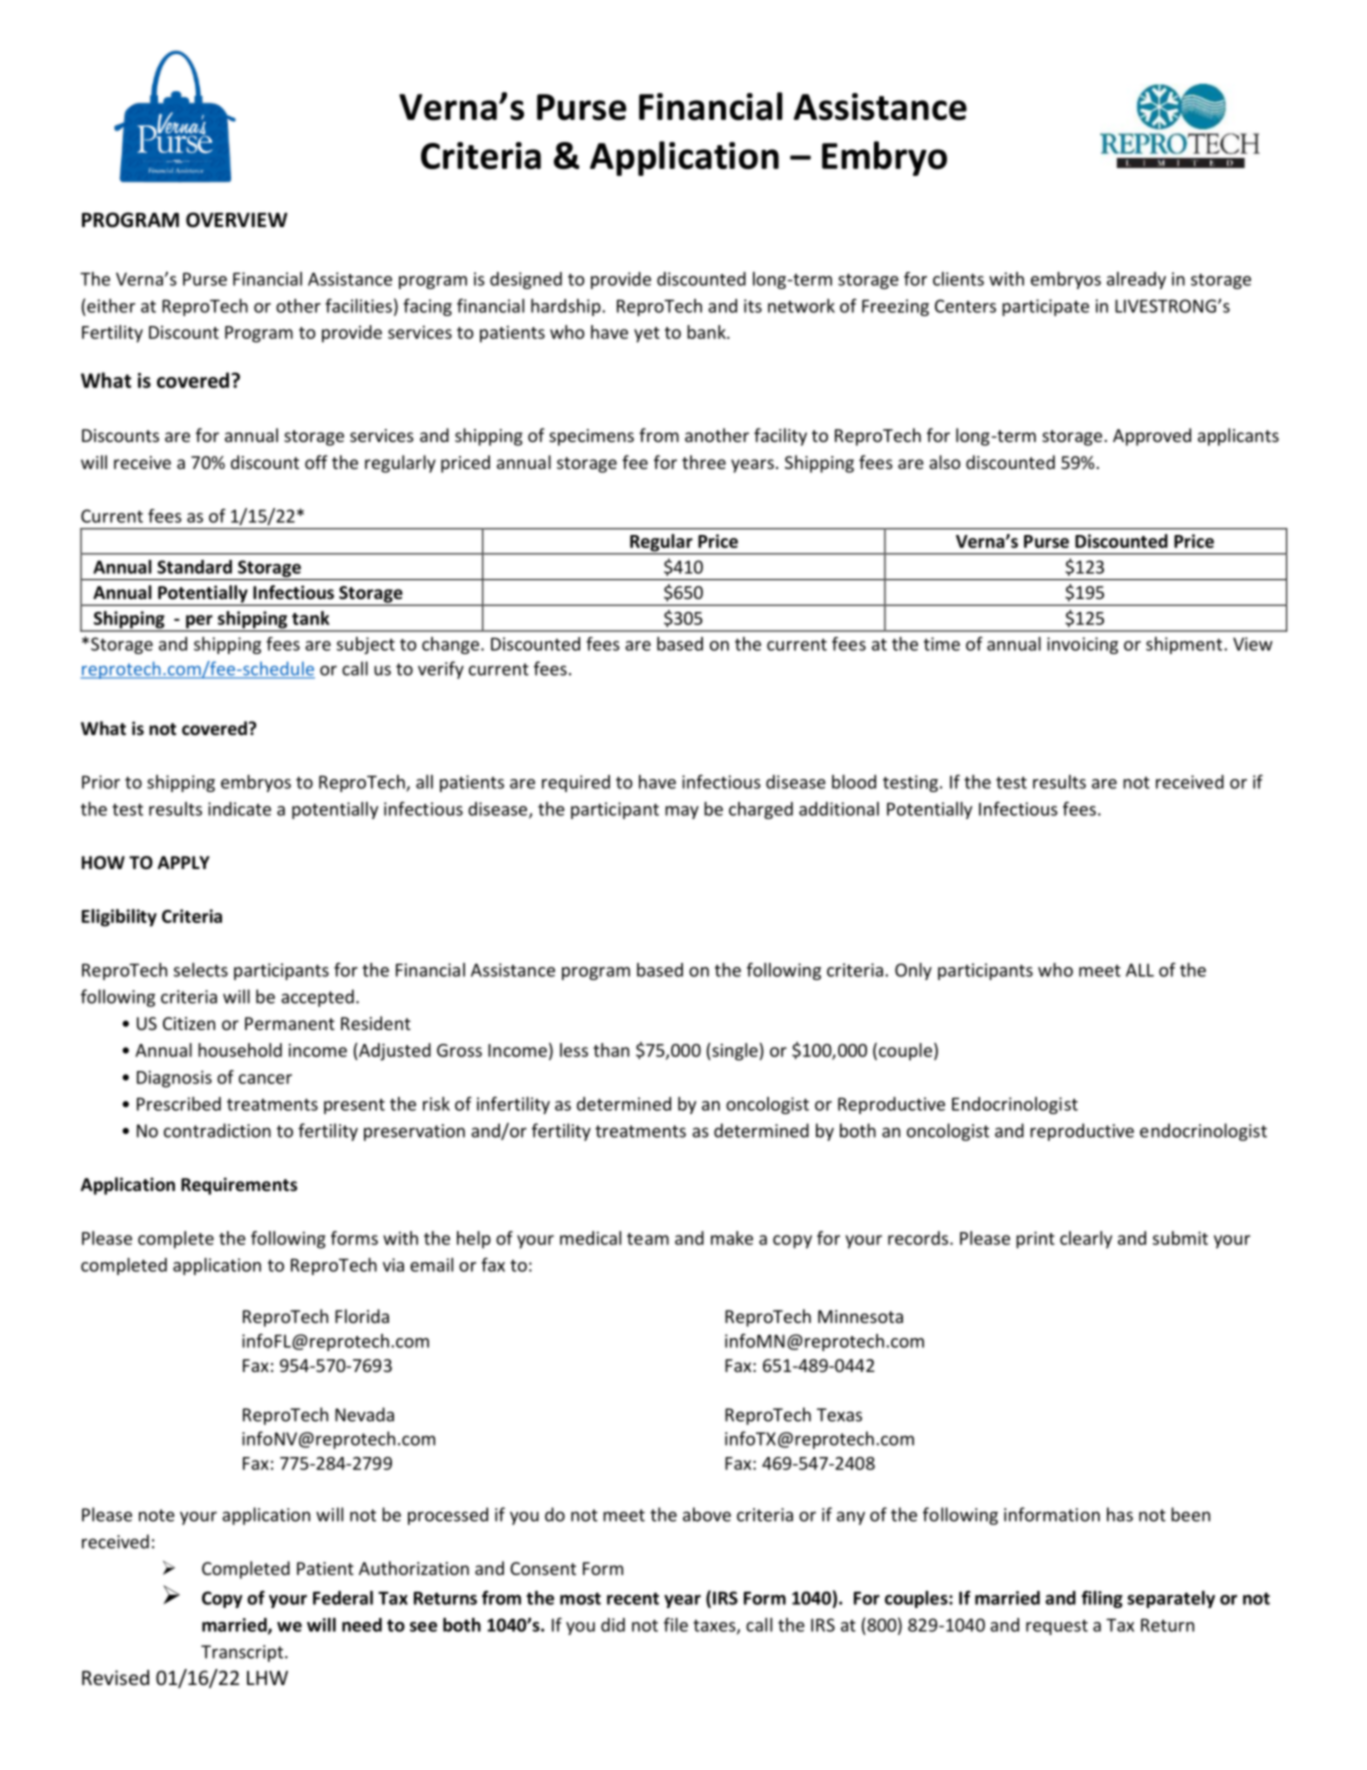 This document has width=1367, height=1770. What do you see at coordinates (239, 1186) in the document?
I see `Requirements` at bounding box center [239, 1186].
